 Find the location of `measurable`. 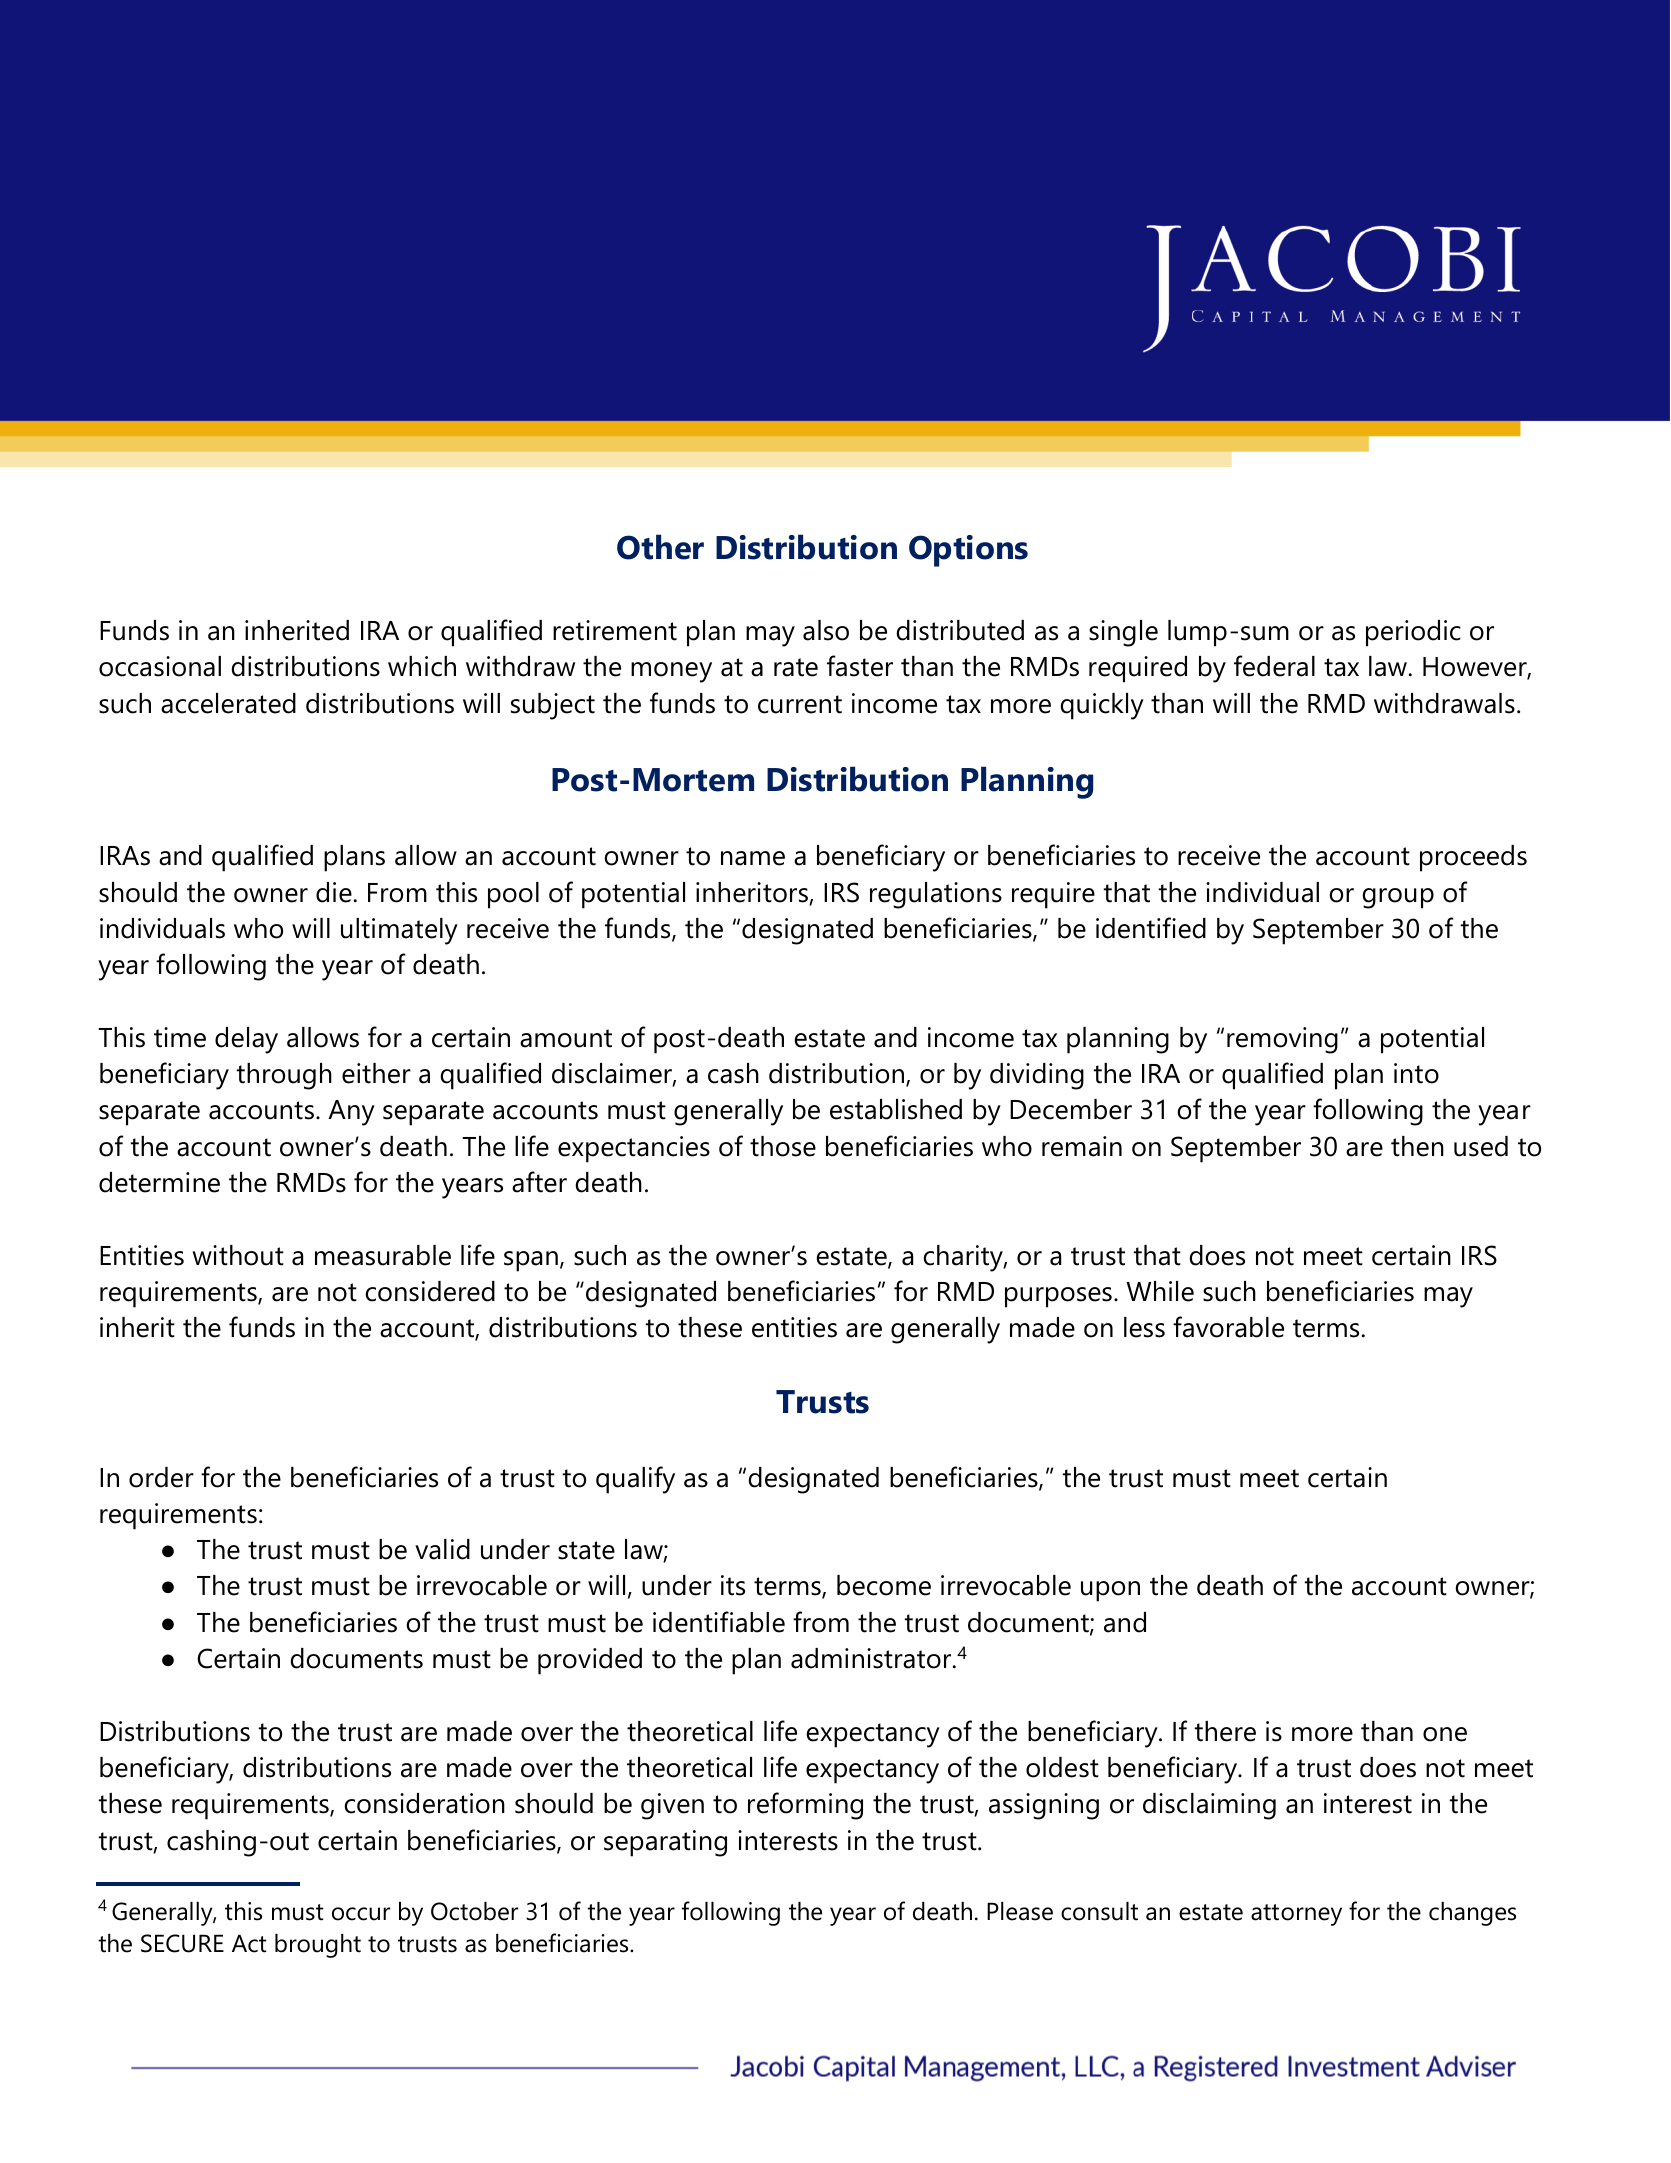

measurable is located at coordinates (383, 1255).
